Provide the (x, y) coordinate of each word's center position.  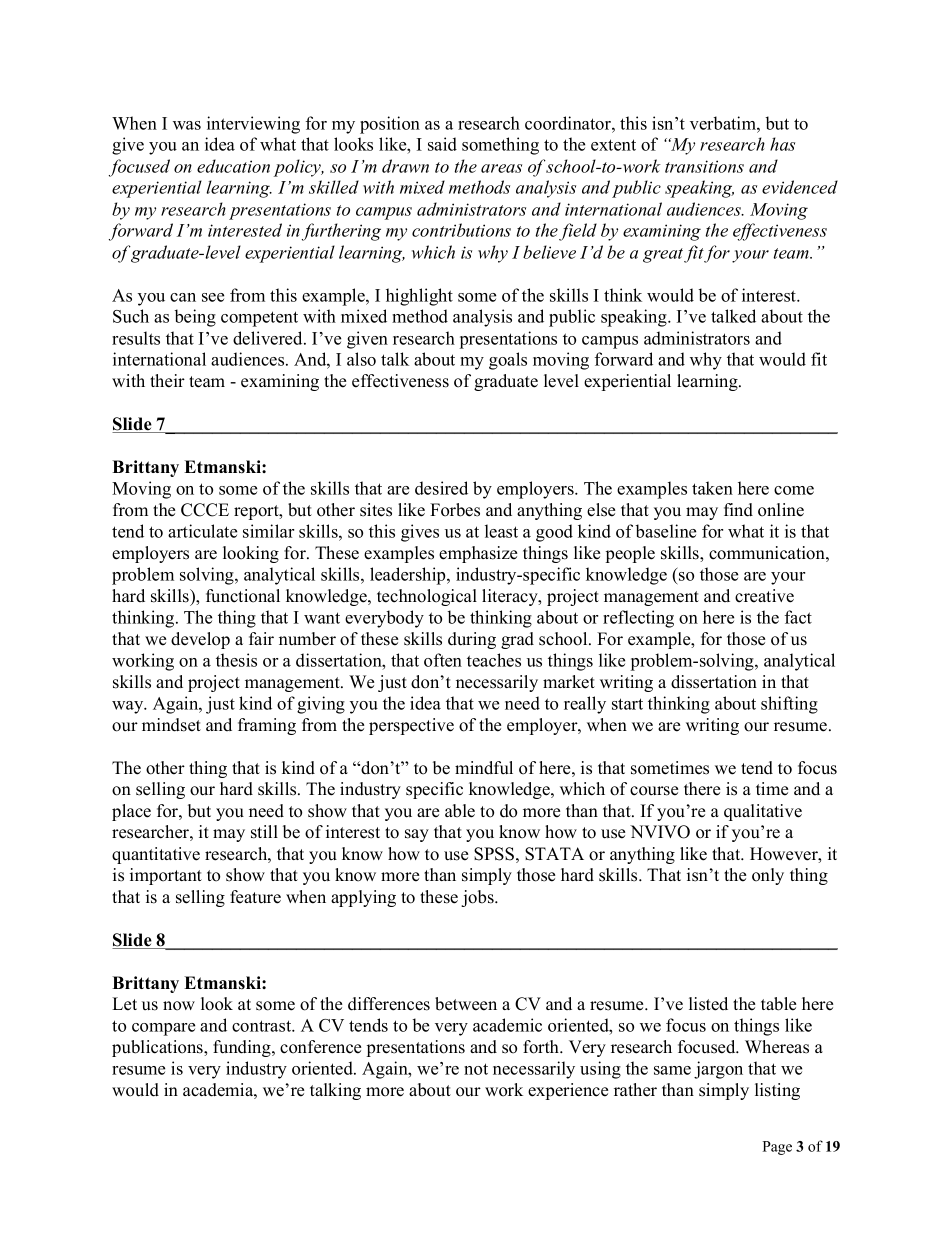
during (472, 640)
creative (764, 596)
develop (200, 640)
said (442, 144)
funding (243, 1048)
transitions (704, 166)
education (233, 166)
